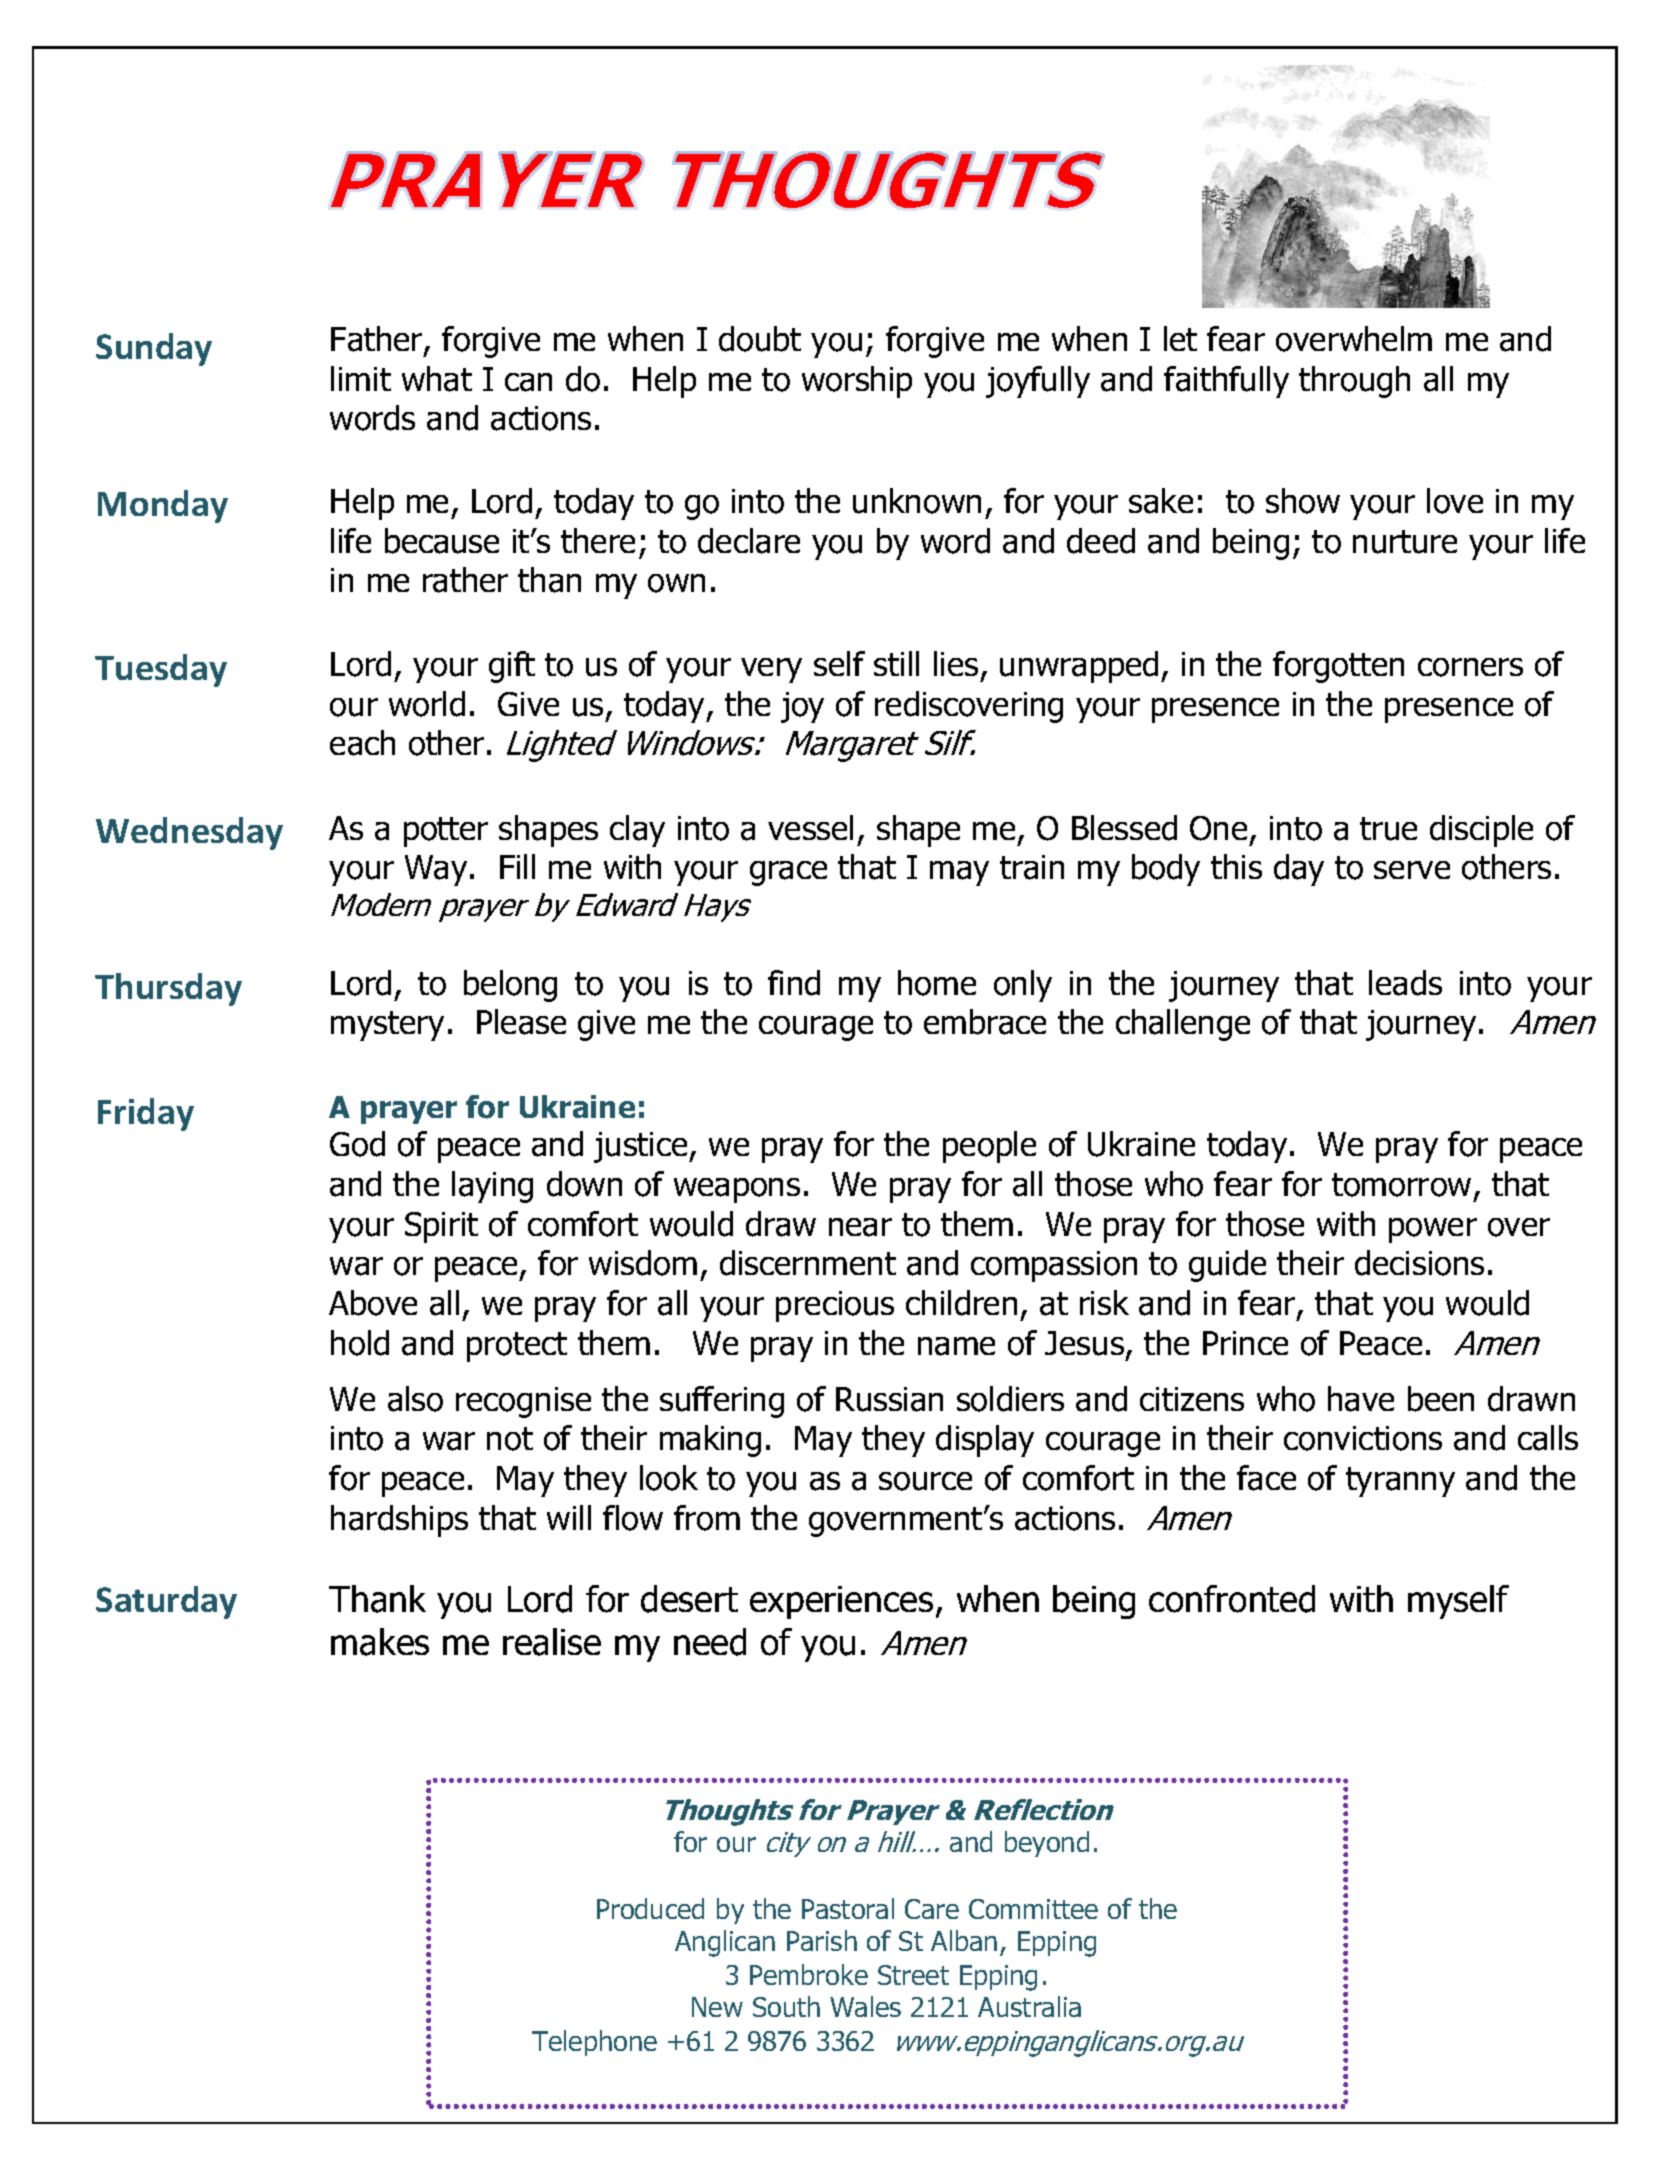 Image resolution: width=1674 pixels, height=2166 pixels. Describe the element at coordinates (594, 2043) in the image. I see `Telephone` at that location.
